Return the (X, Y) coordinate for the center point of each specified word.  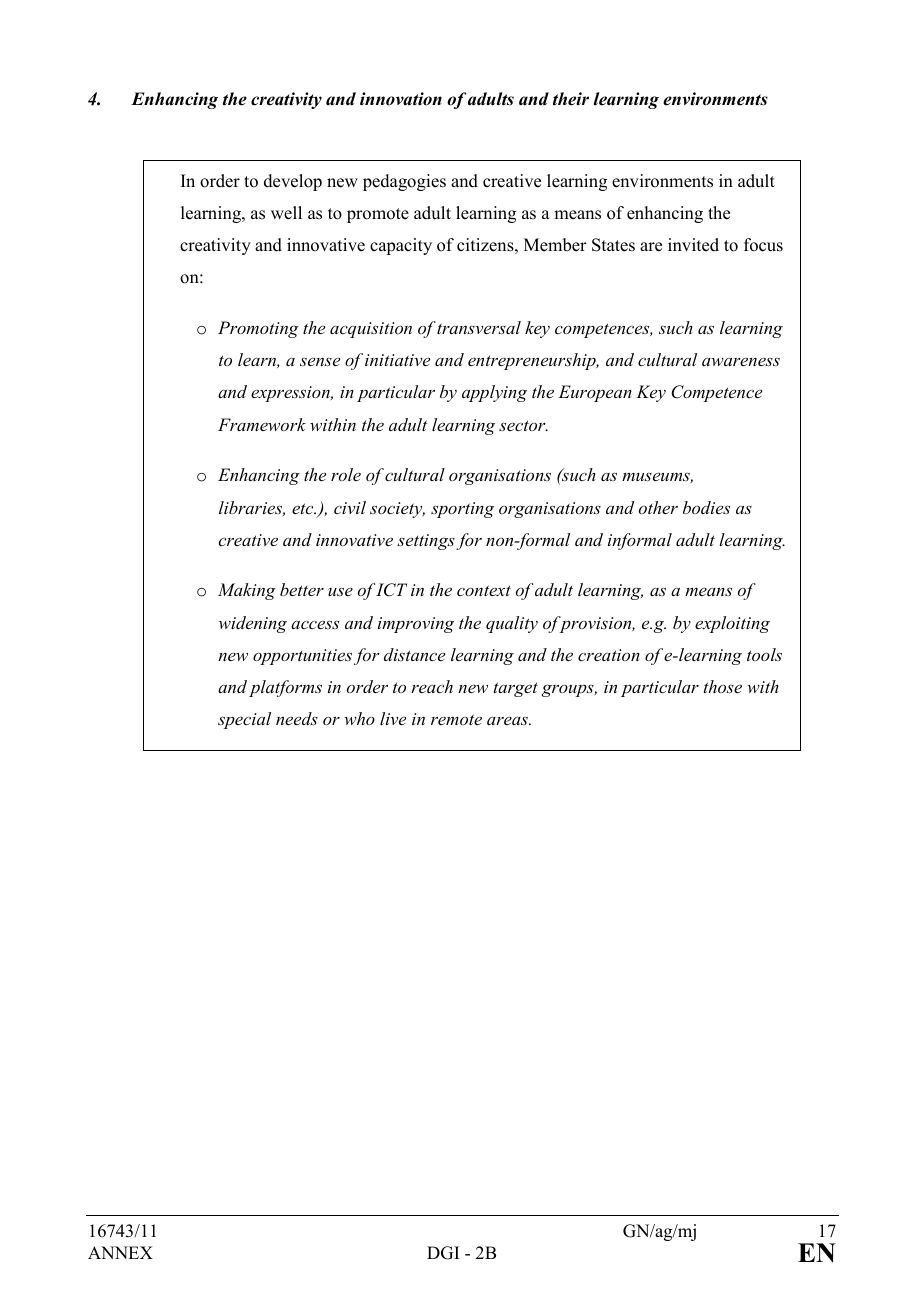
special (244, 720)
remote (456, 719)
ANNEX (120, 1252)
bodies (706, 507)
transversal (479, 327)
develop (293, 182)
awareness (741, 362)
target (516, 689)
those (723, 686)
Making (247, 591)
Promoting (258, 329)
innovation (401, 99)
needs (297, 718)
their (571, 99)
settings (426, 542)
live (393, 718)
